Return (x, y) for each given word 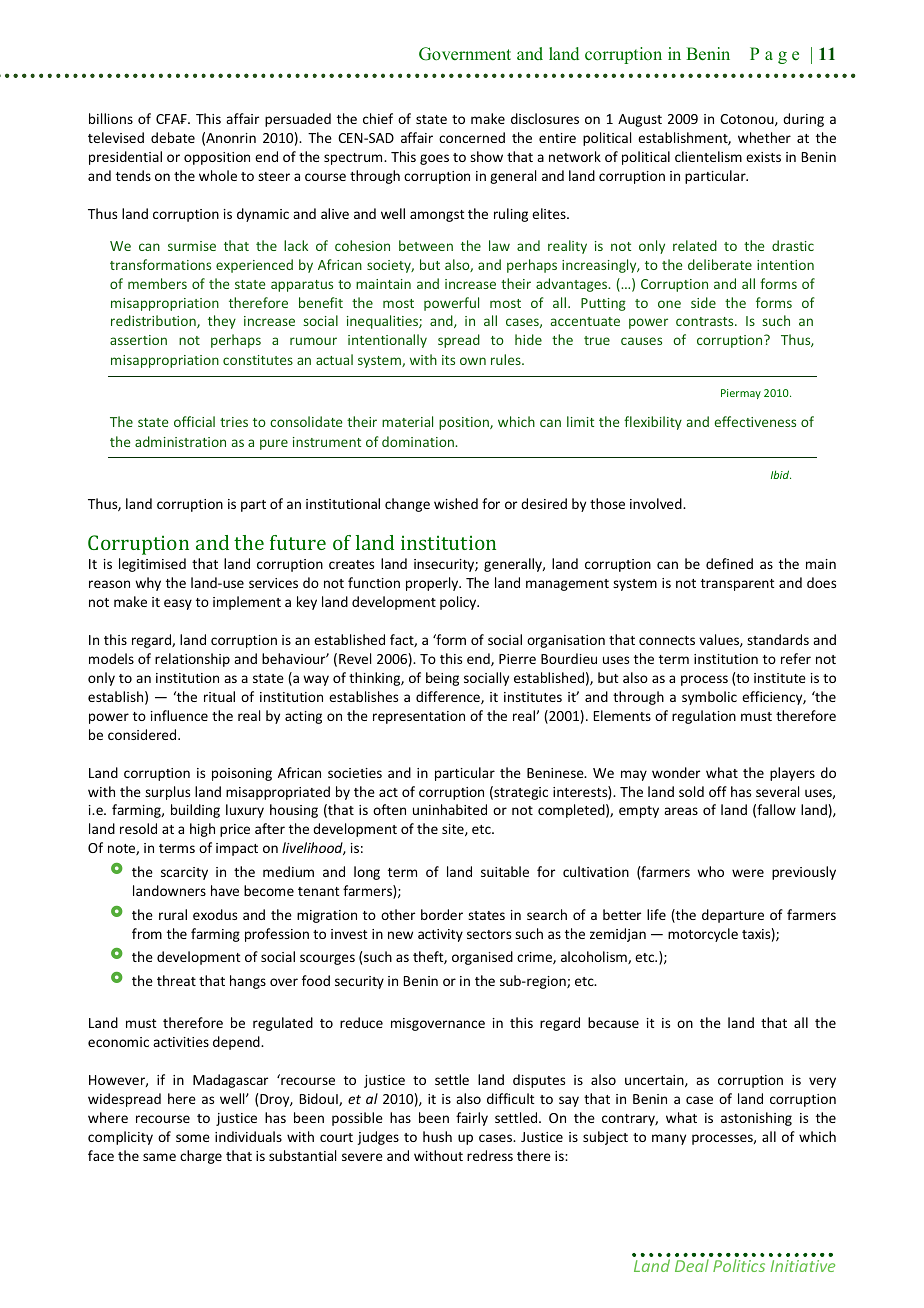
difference (449, 697)
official (194, 421)
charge (201, 1157)
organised (482, 958)
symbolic (709, 698)
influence (179, 715)
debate (173, 137)
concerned (472, 137)
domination (419, 441)
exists (763, 157)
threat (176, 980)
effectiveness (755, 421)
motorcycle (703, 935)
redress (490, 1155)
